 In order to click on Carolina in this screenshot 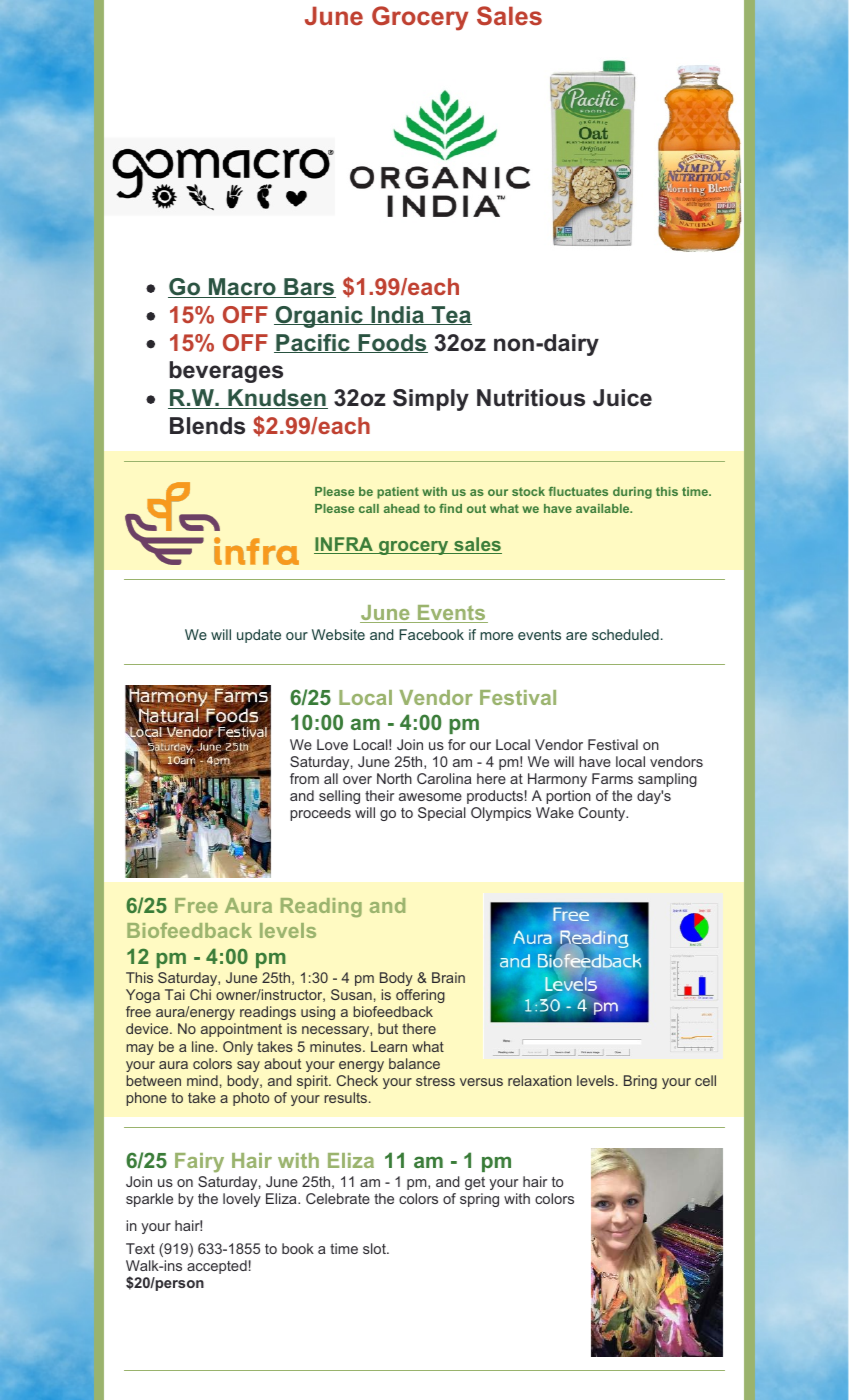, I will do `click(444, 778)`.
